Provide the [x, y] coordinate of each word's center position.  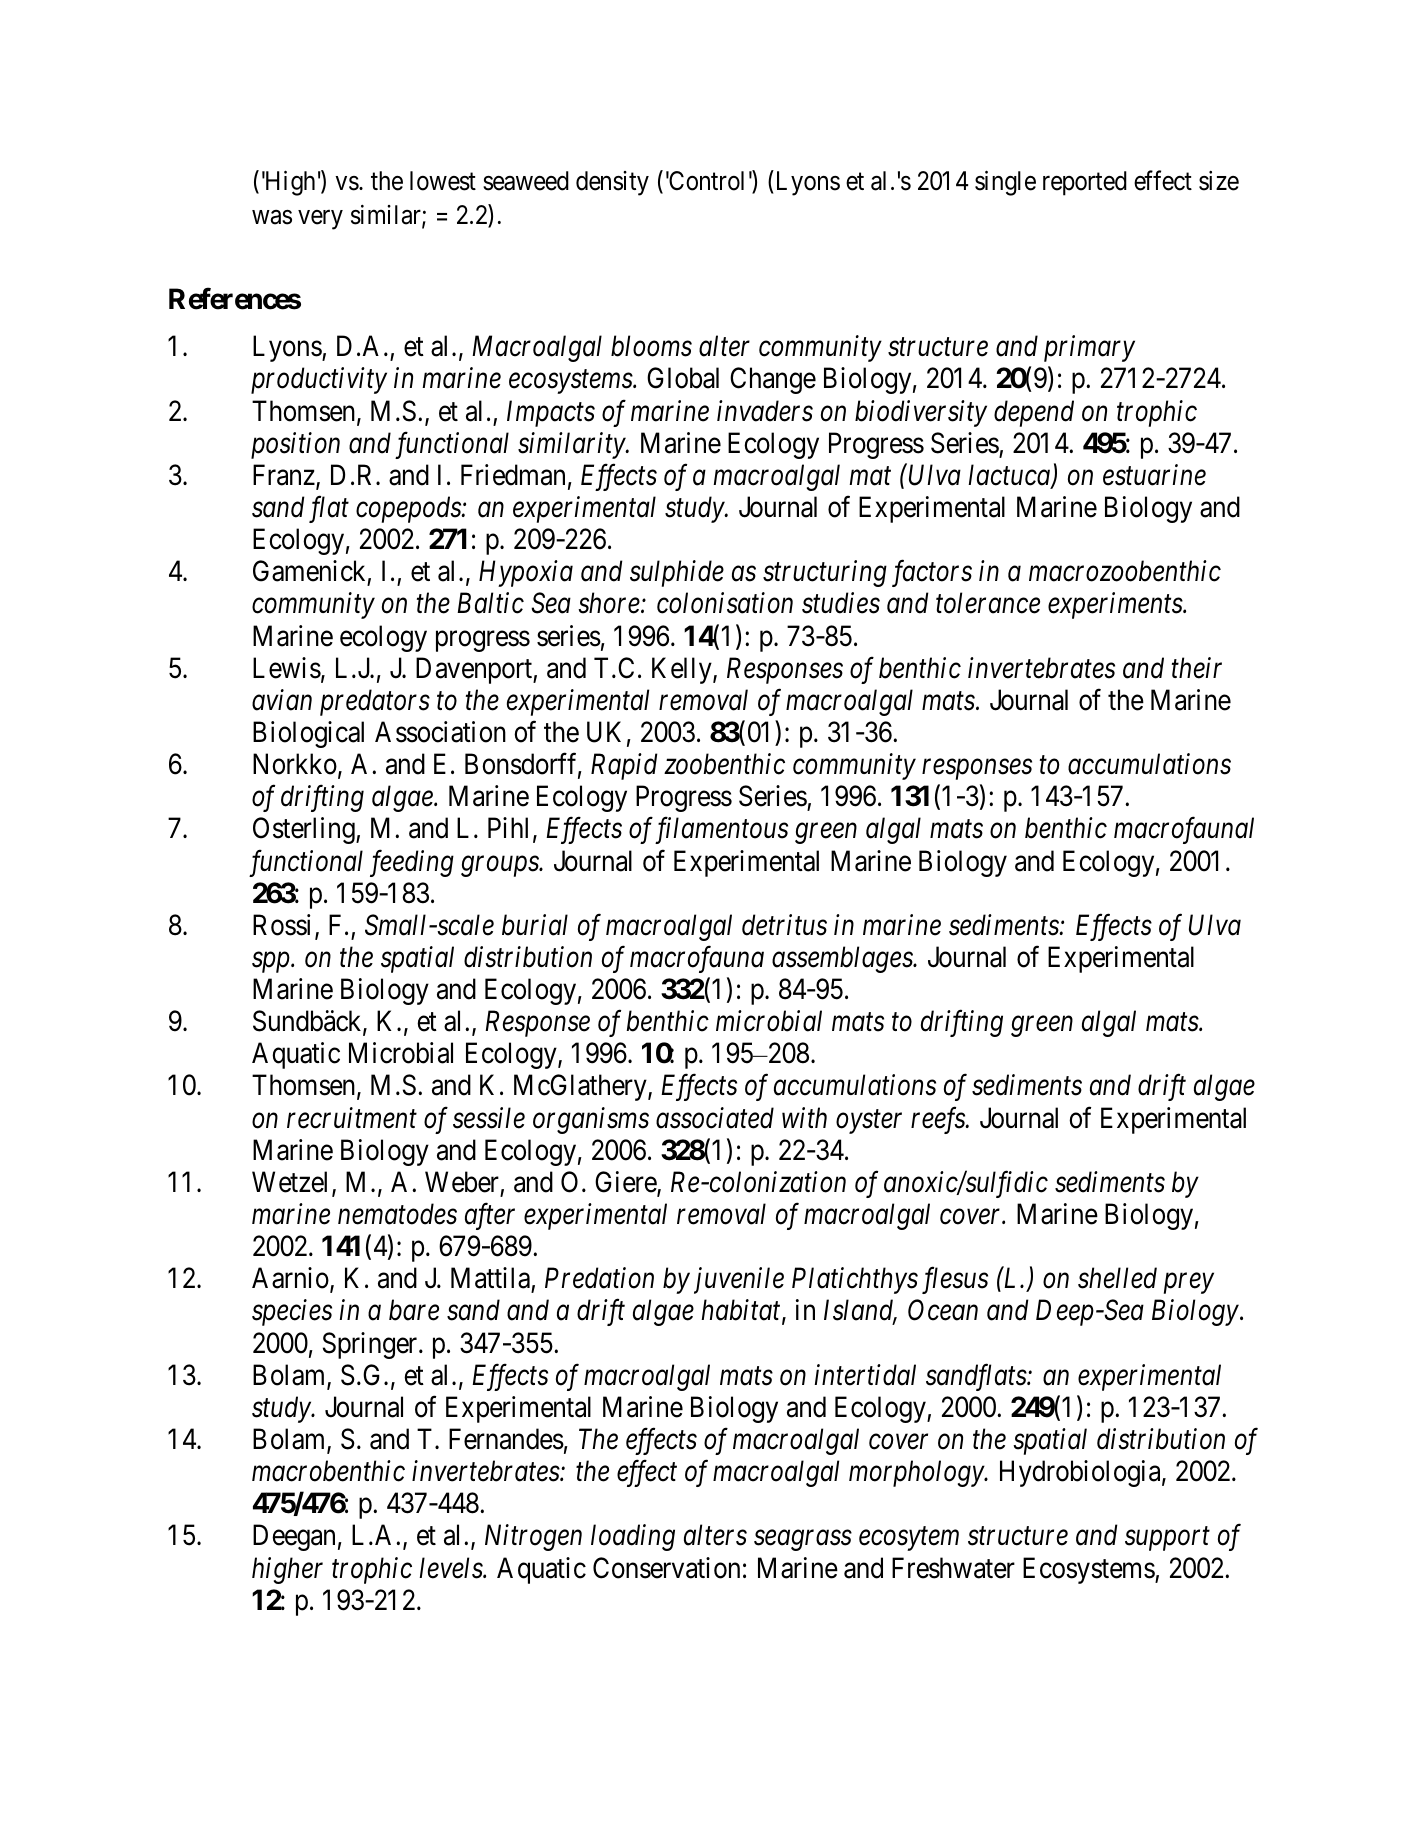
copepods [409, 509]
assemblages [843, 959]
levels [451, 1568]
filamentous [719, 830]
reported [1085, 183]
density [612, 183]
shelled [1117, 1278]
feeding [412, 863]
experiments [1116, 606]
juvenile [739, 1280]
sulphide [677, 573]
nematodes [397, 1214]
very [320, 220]
